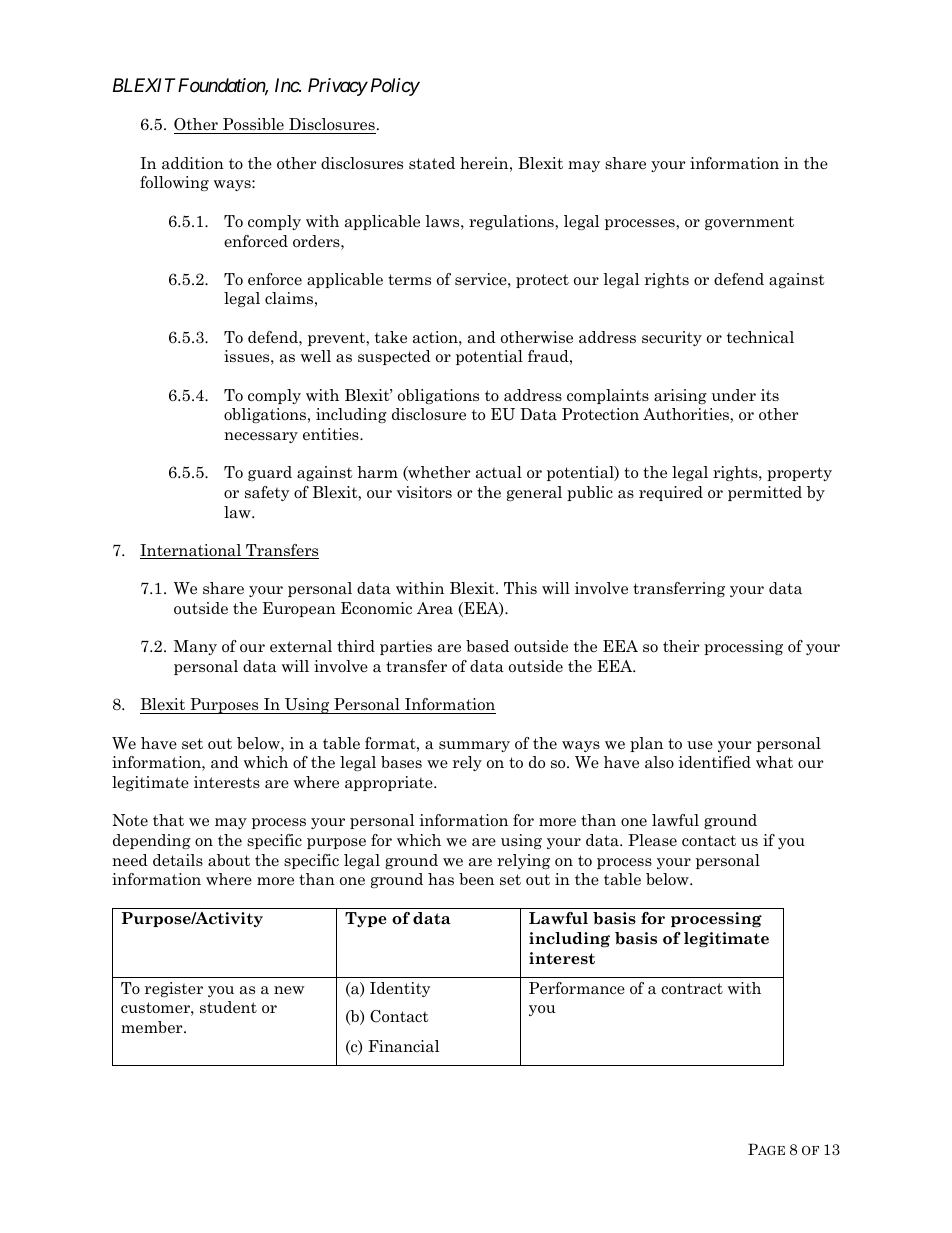 This document has height=1233, width=952. What do you see at coordinates (192, 551) in the document?
I see `International` at bounding box center [192, 551].
